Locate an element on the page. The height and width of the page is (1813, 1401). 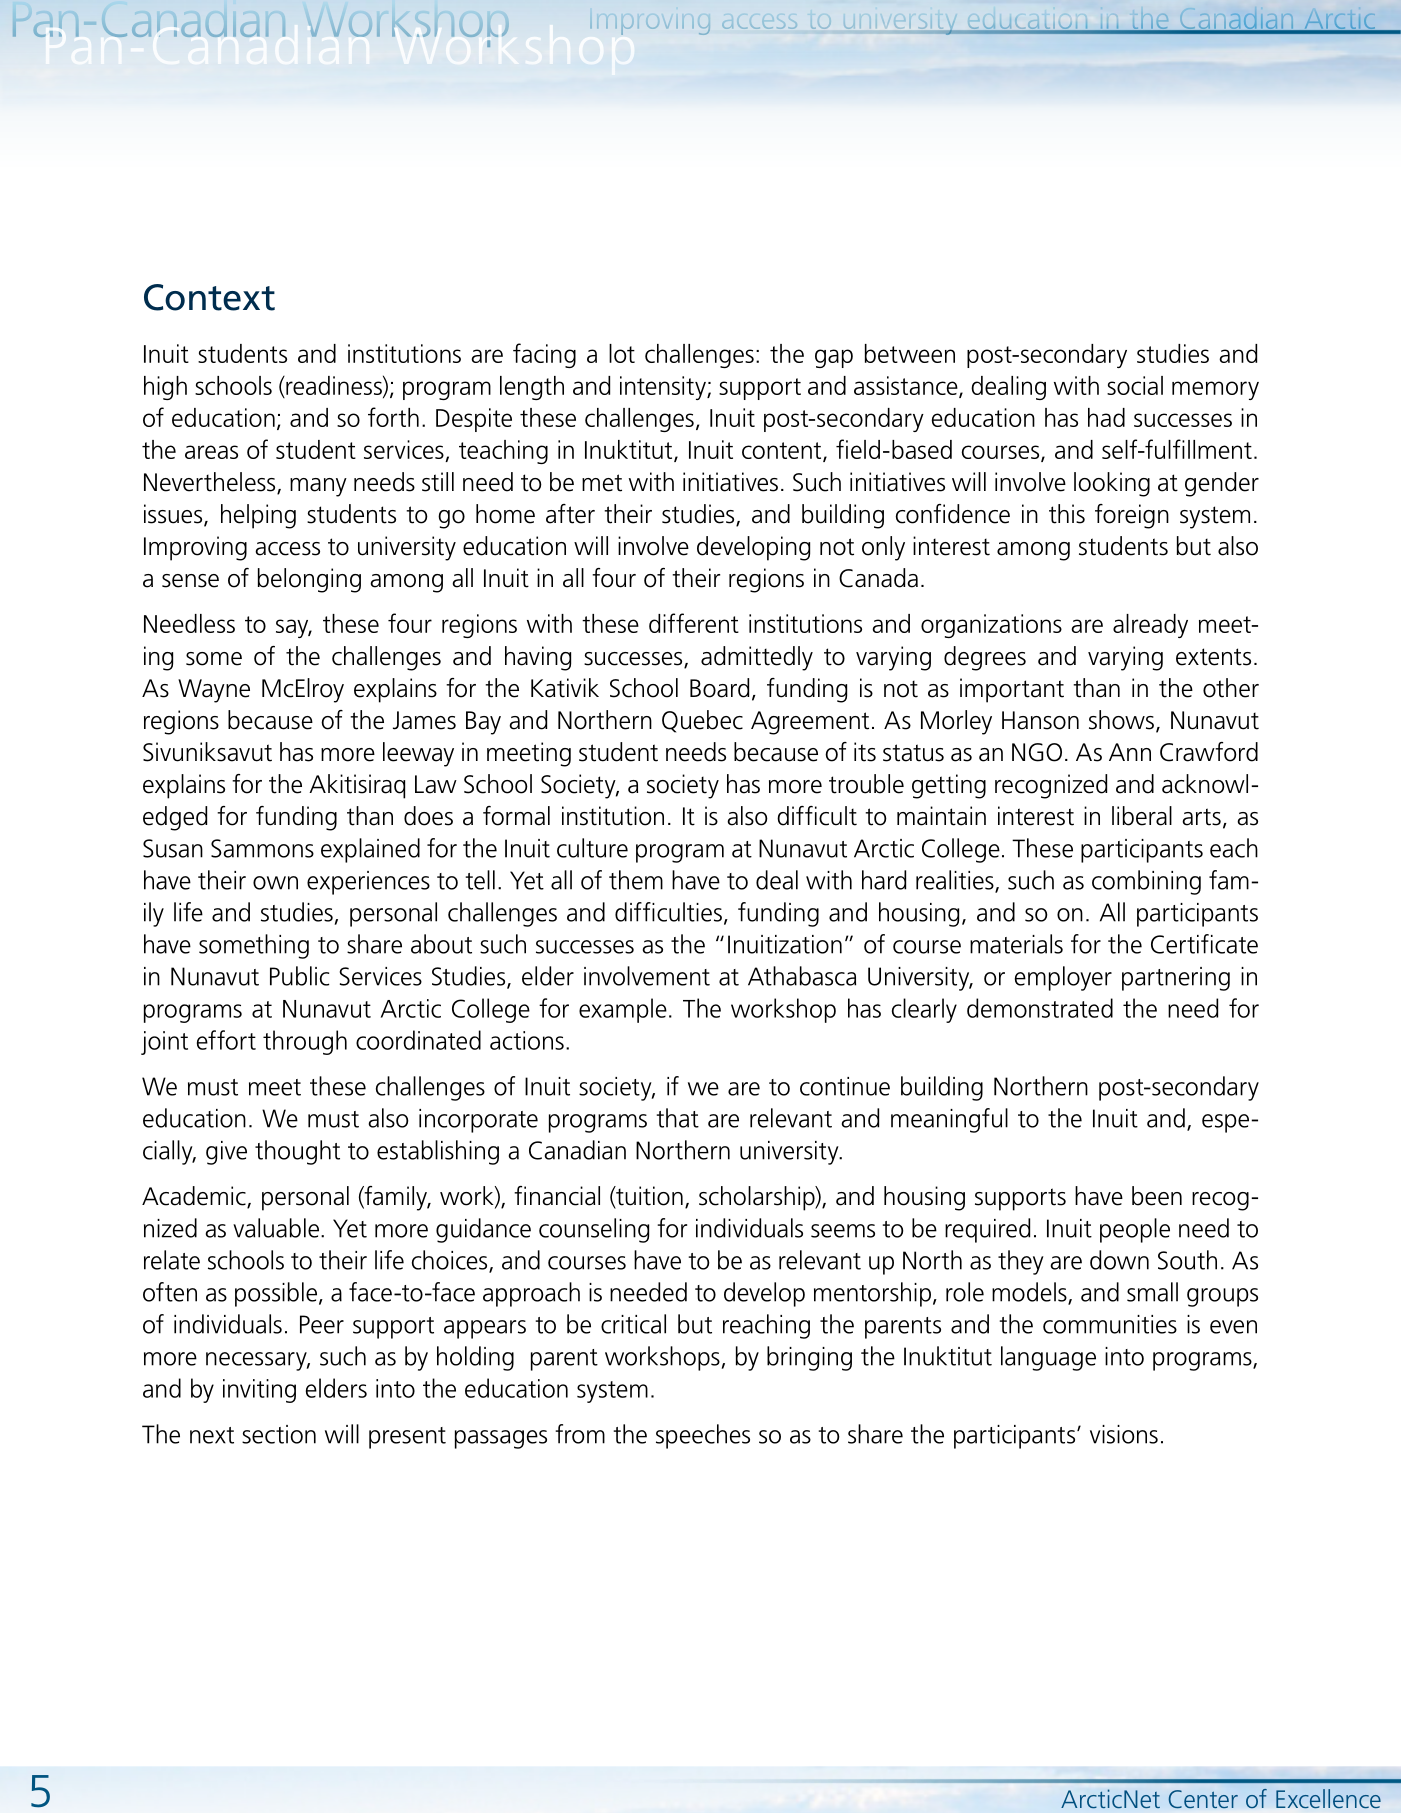
memory is located at coordinates (1215, 390).
